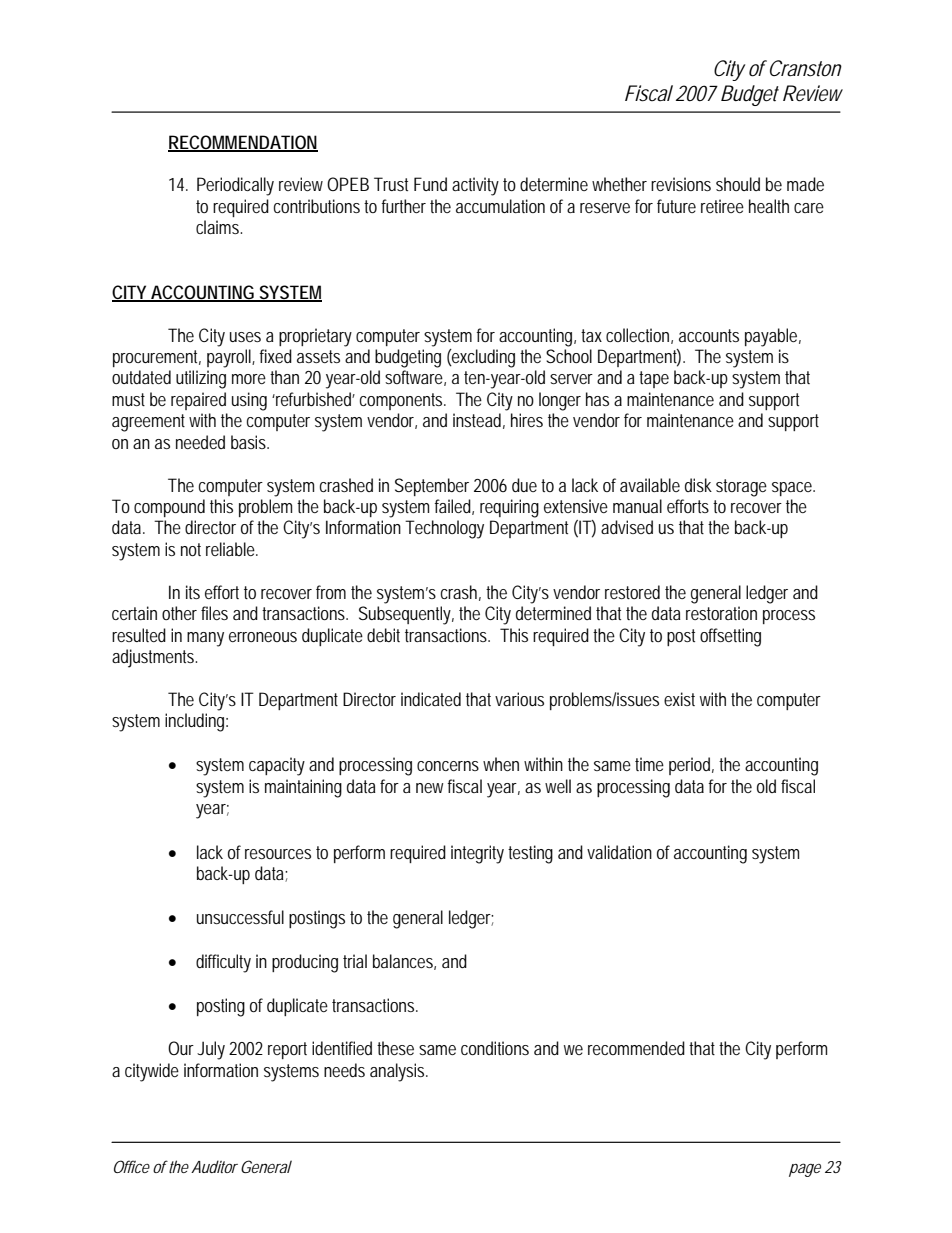 The height and width of the screenshot is (1233, 952). What do you see at coordinates (397, 1072) in the screenshot?
I see `analysis` at bounding box center [397, 1072].
